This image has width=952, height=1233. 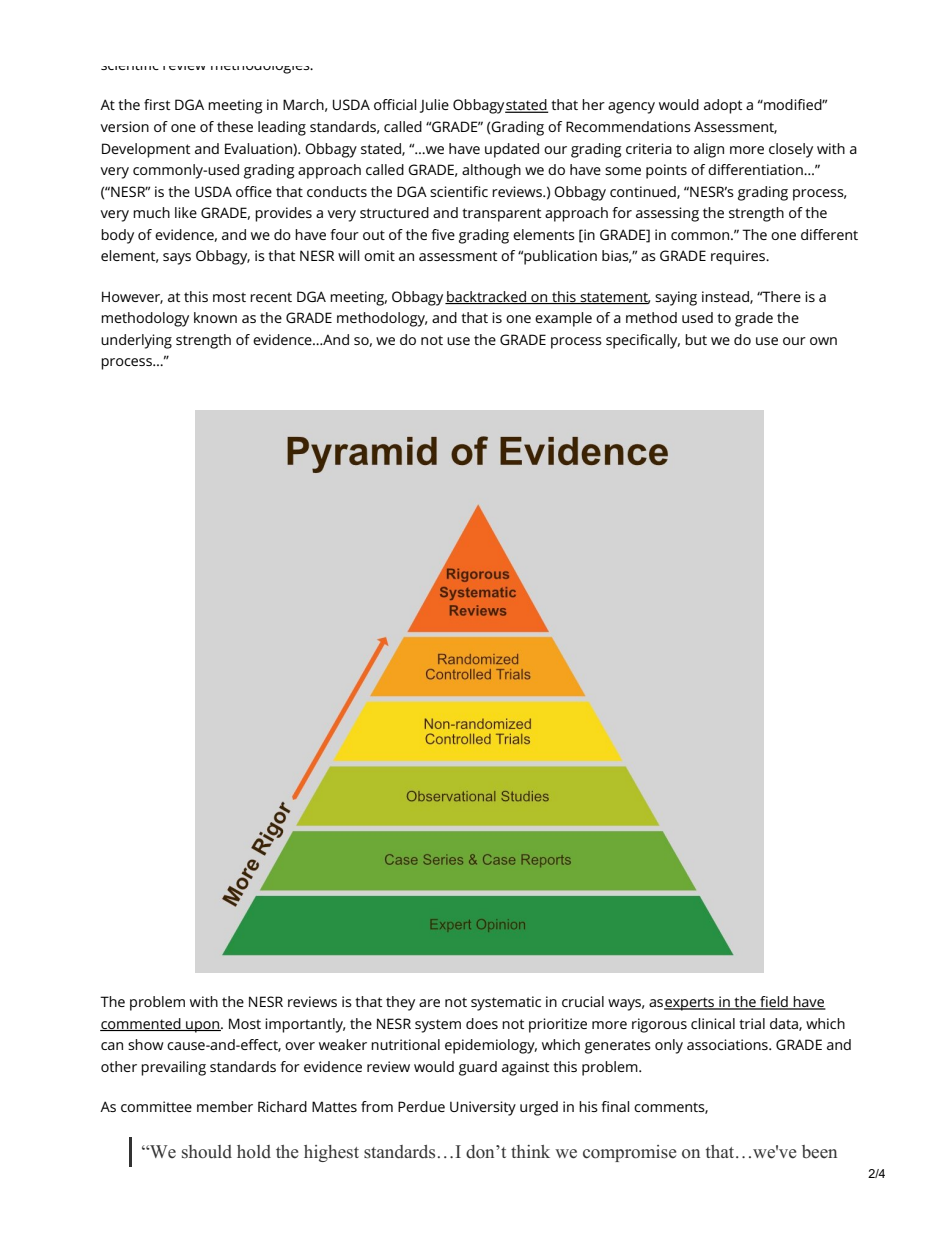 I want to click on member, so click(x=225, y=1106).
